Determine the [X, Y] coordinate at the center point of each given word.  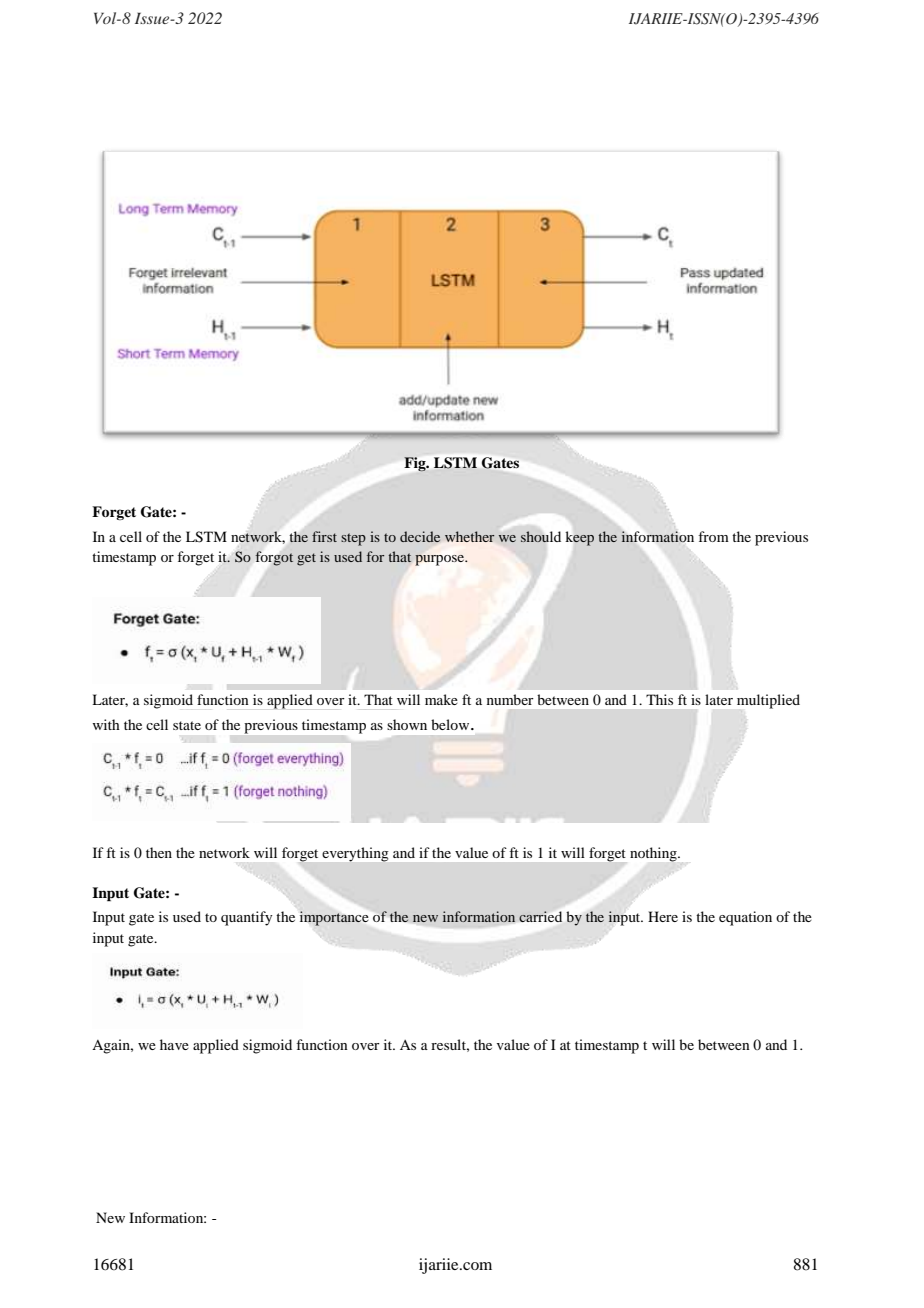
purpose [441, 560]
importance [334, 918]
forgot [274, 558]
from [713, 536]
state [187, 725]
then [159, 852]
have [174, 1044]
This [659, 699]
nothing [654, 854]
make [441, 699]
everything [355, 854]
